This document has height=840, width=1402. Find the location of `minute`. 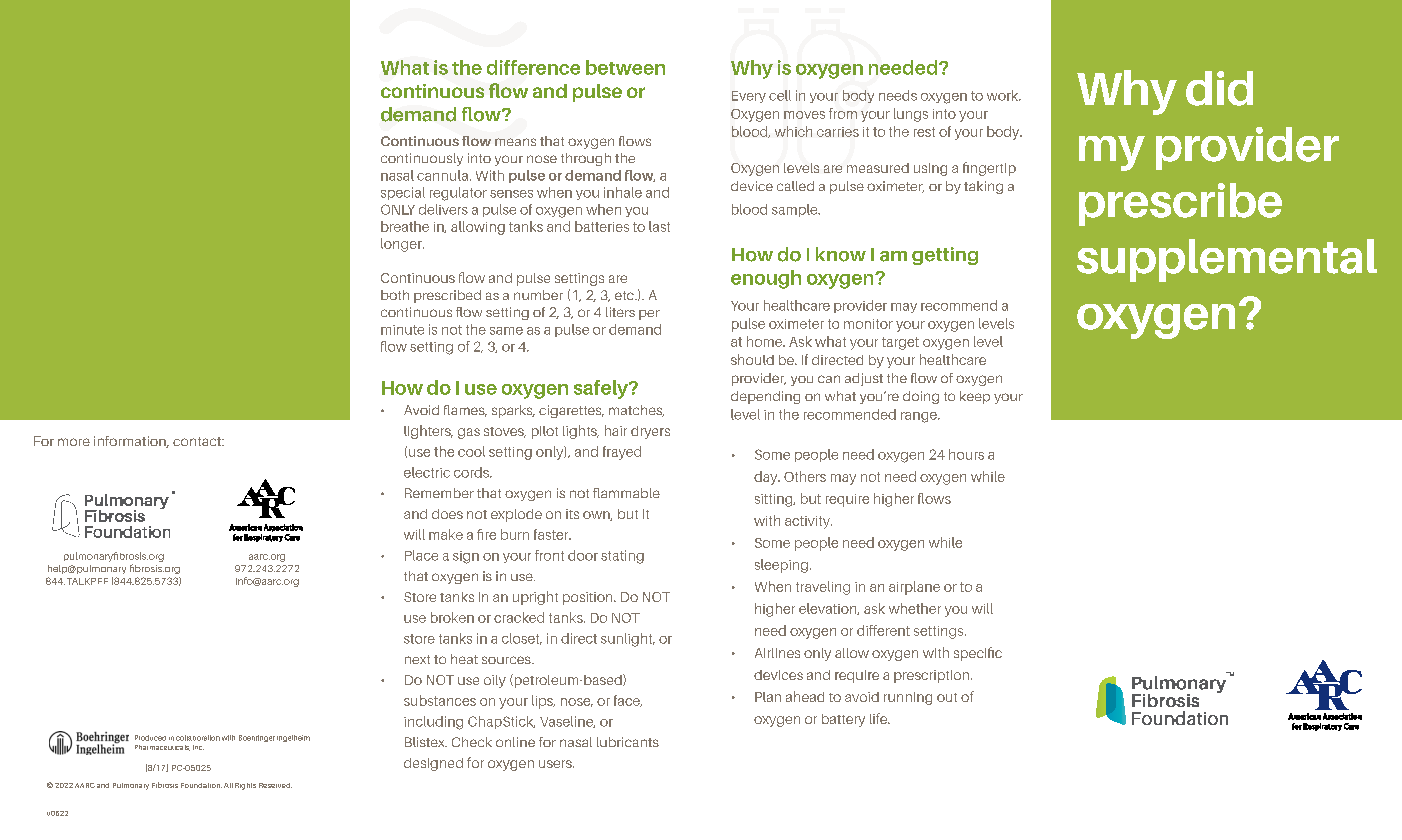

minute is located at coordinates (402, 330).
